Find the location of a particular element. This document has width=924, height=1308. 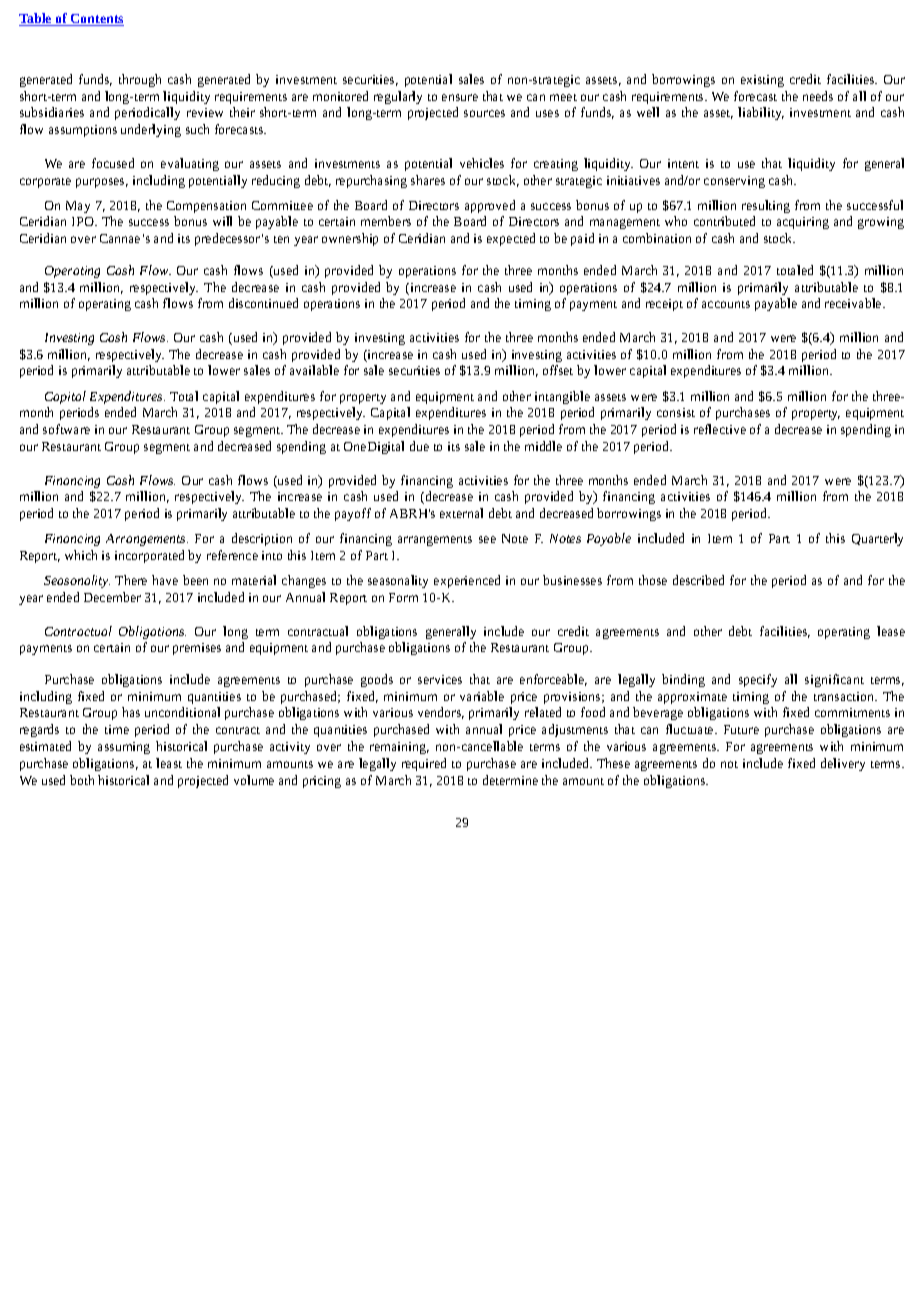

ensure is located at coordinates (460, 97).
